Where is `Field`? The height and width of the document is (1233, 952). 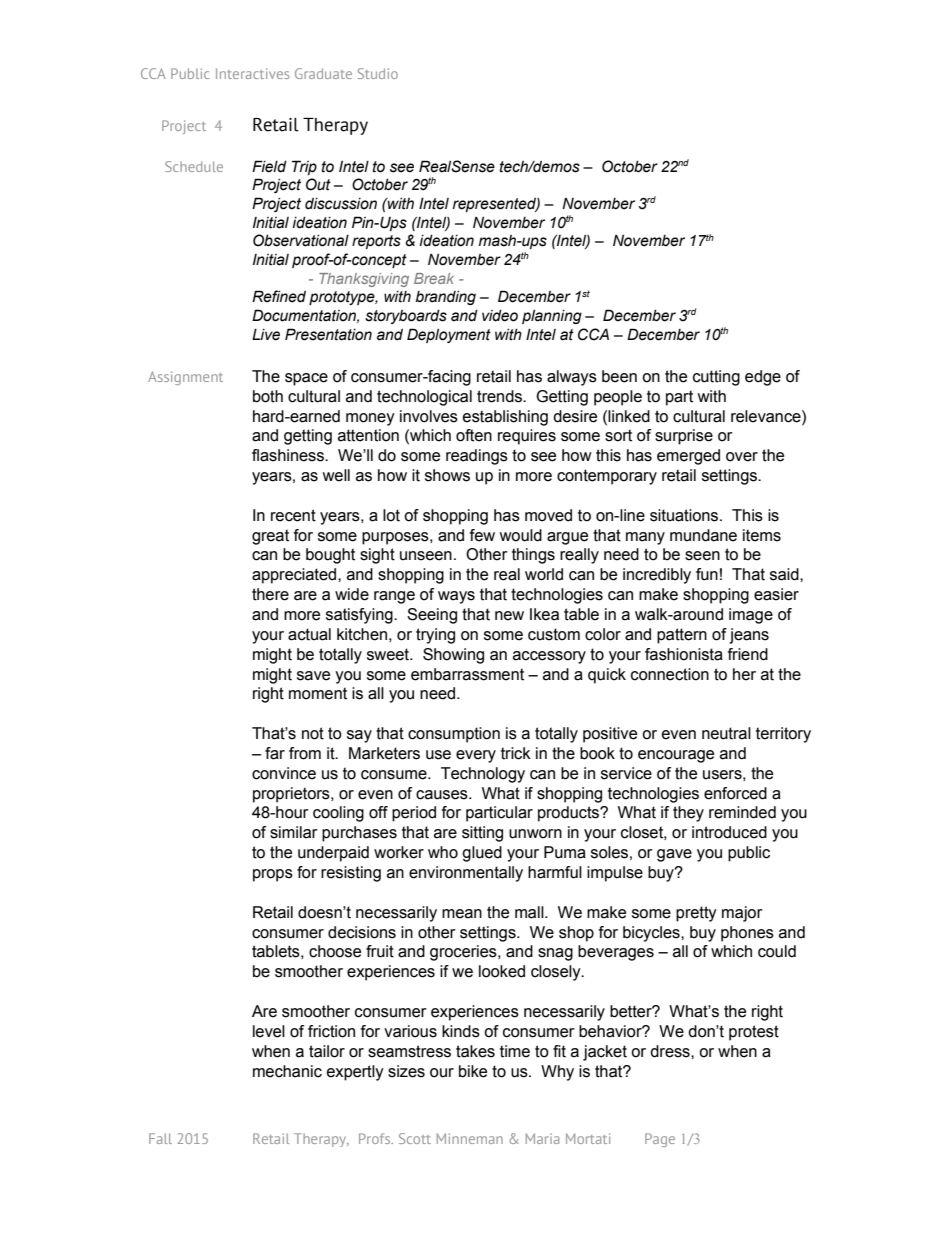 Field is located at coordinates (269, 166).
